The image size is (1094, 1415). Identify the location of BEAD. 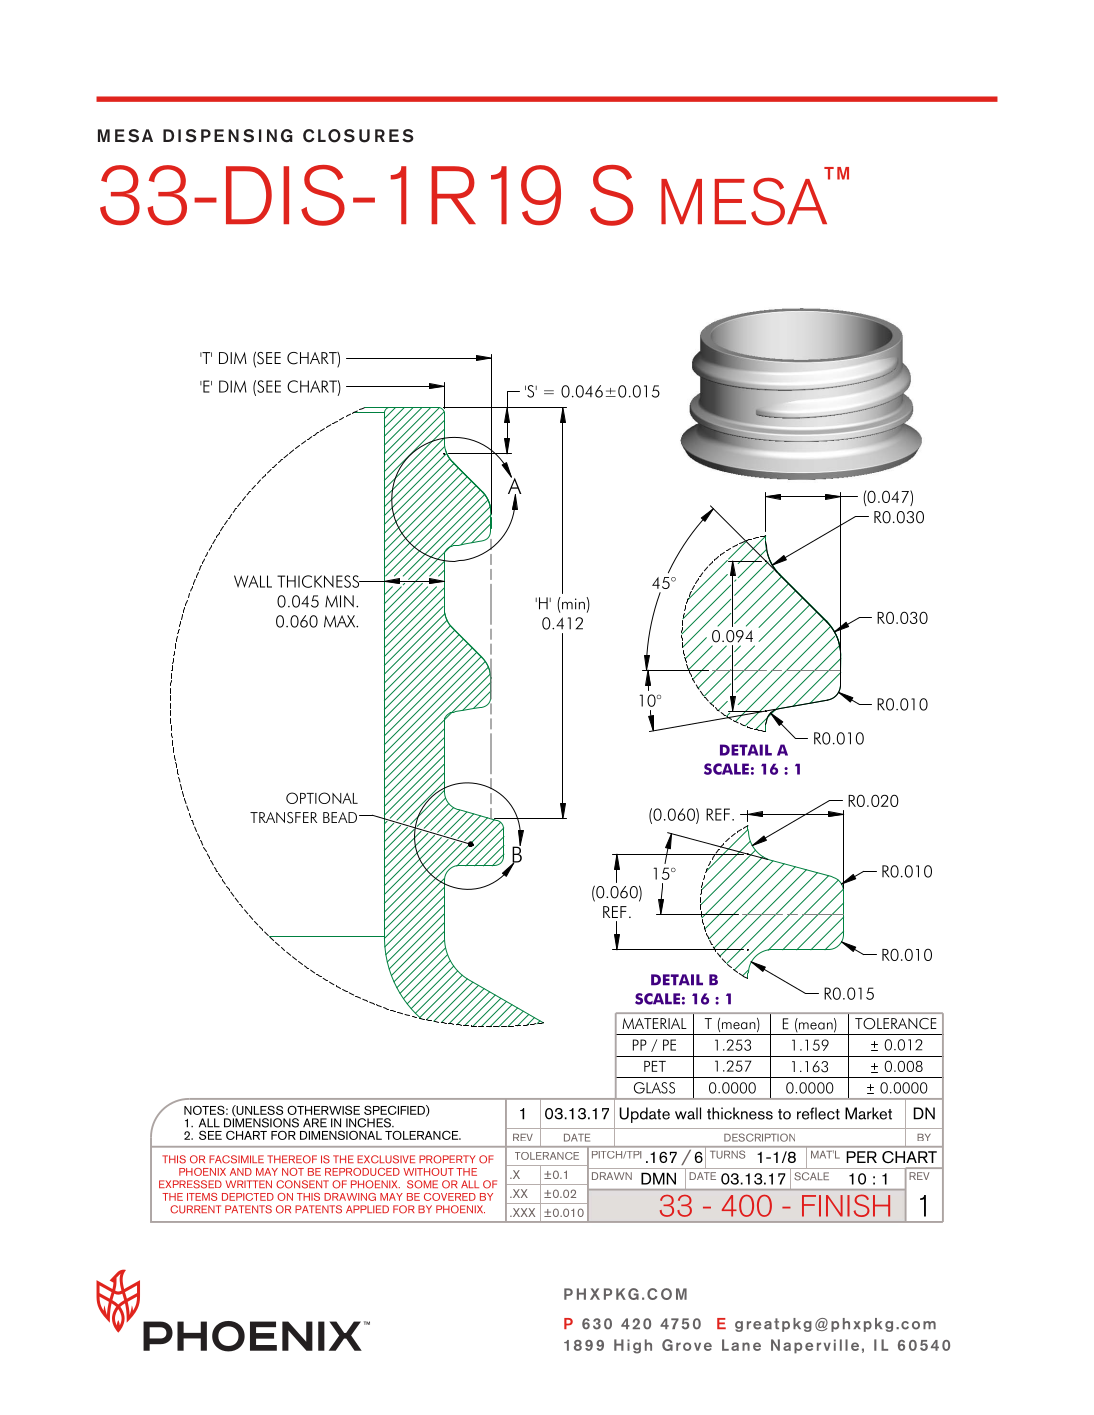
(340, 817).
